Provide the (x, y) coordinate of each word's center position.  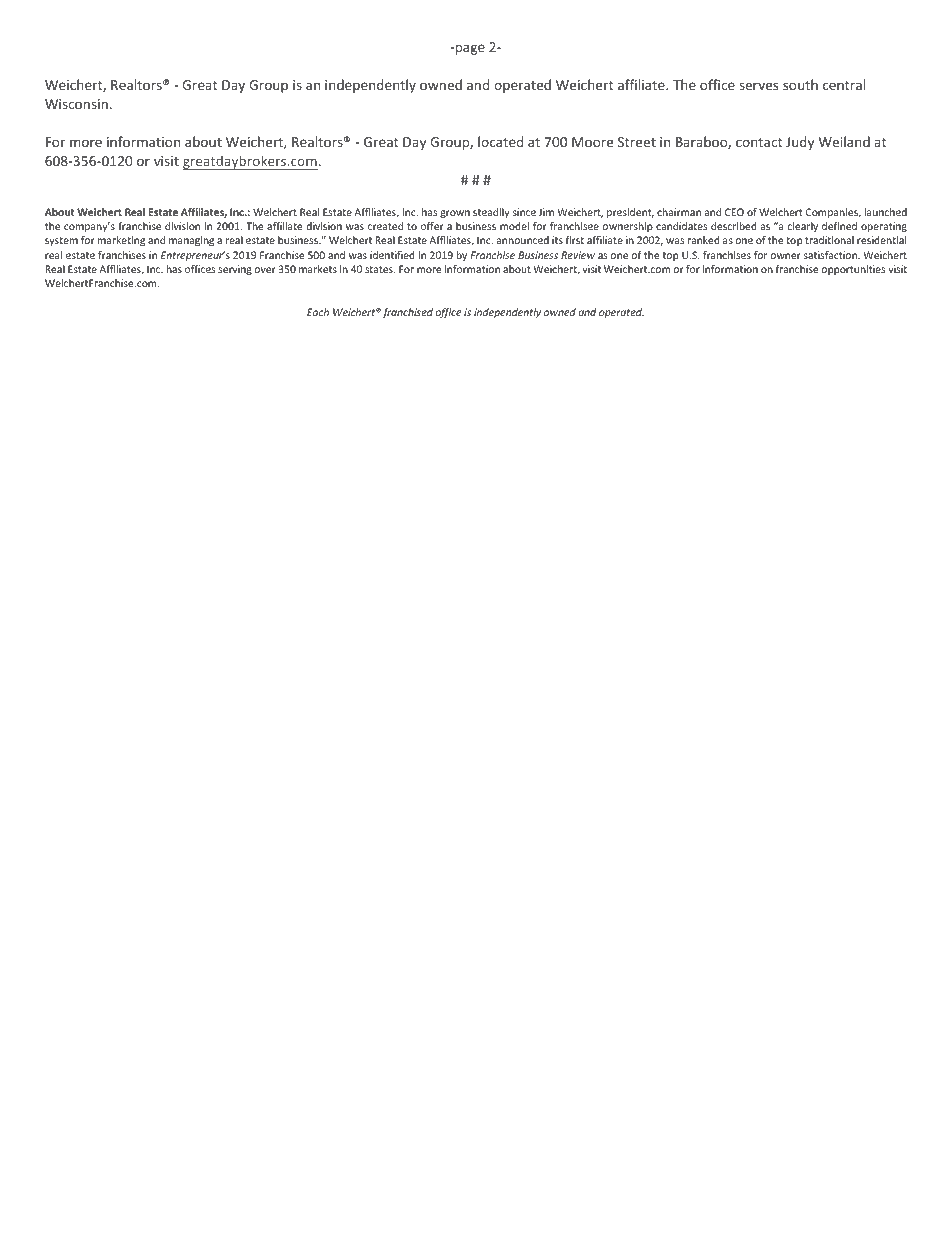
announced (523, 240)
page (469, 49)
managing (191, 241)
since (524, 212)
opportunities (853, 270)
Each (318, 312)
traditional (829, 240)
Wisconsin (76, 104)
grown (455, 214)
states (380, 269)
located (500, 141)
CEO (734, 212)
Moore (592, 142)
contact (759, 142)
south (800, 84)
